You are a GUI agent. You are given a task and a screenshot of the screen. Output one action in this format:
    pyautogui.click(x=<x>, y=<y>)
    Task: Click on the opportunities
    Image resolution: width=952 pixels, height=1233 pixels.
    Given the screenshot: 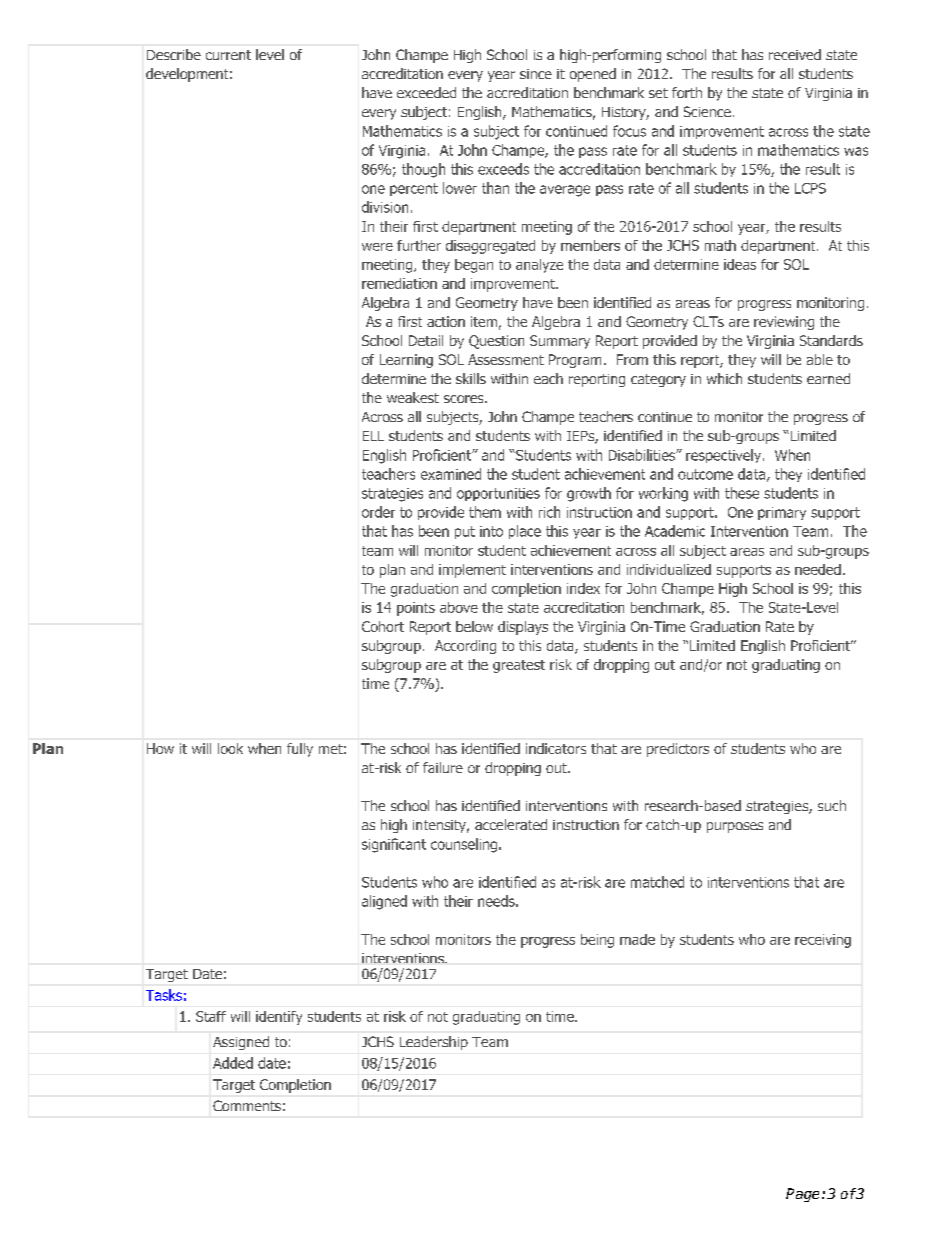 What is the action you would take?
    pyautogui.click(x=498, y=494)
